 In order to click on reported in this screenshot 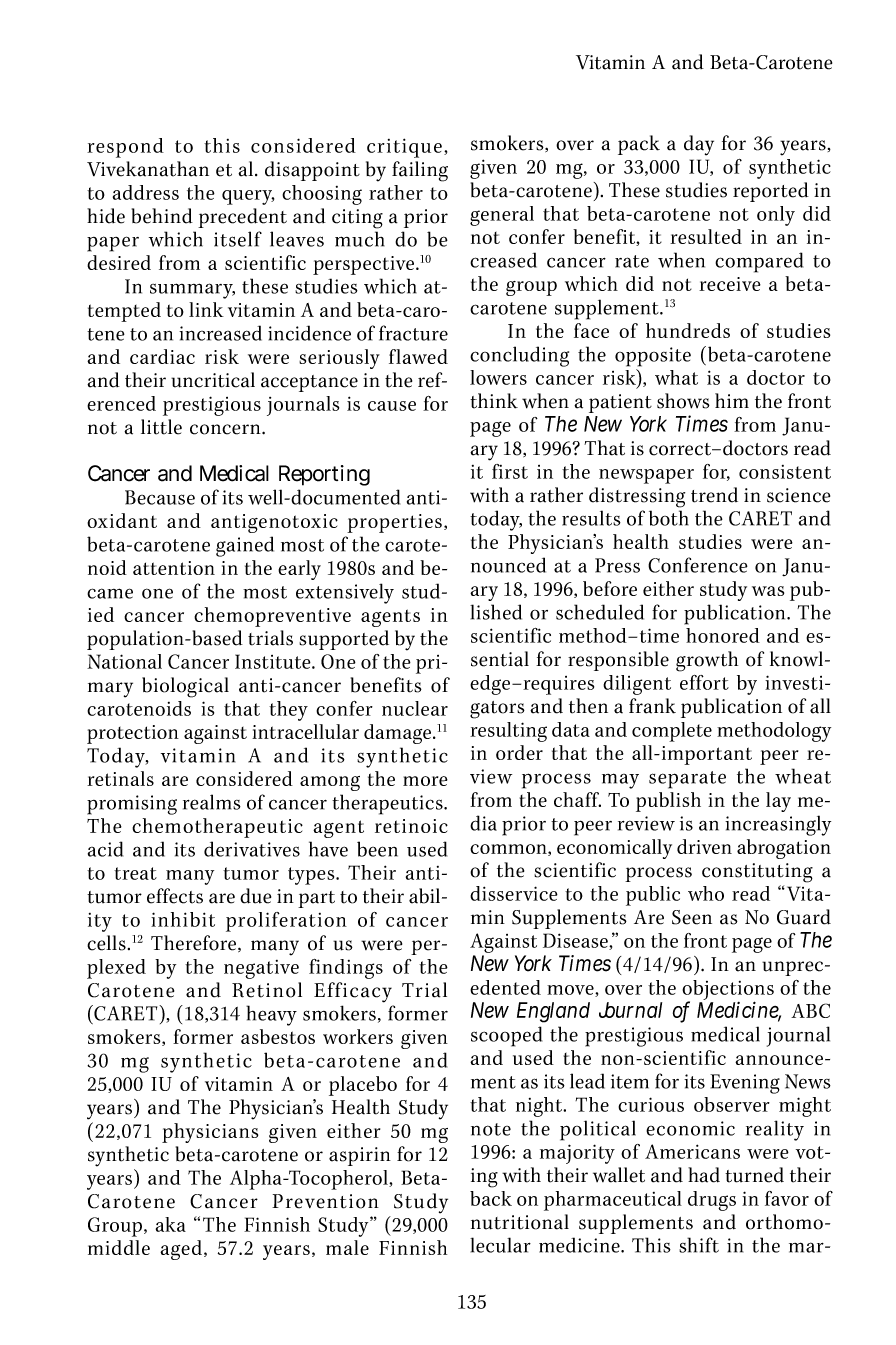, I will do `click(771, 192)`.
